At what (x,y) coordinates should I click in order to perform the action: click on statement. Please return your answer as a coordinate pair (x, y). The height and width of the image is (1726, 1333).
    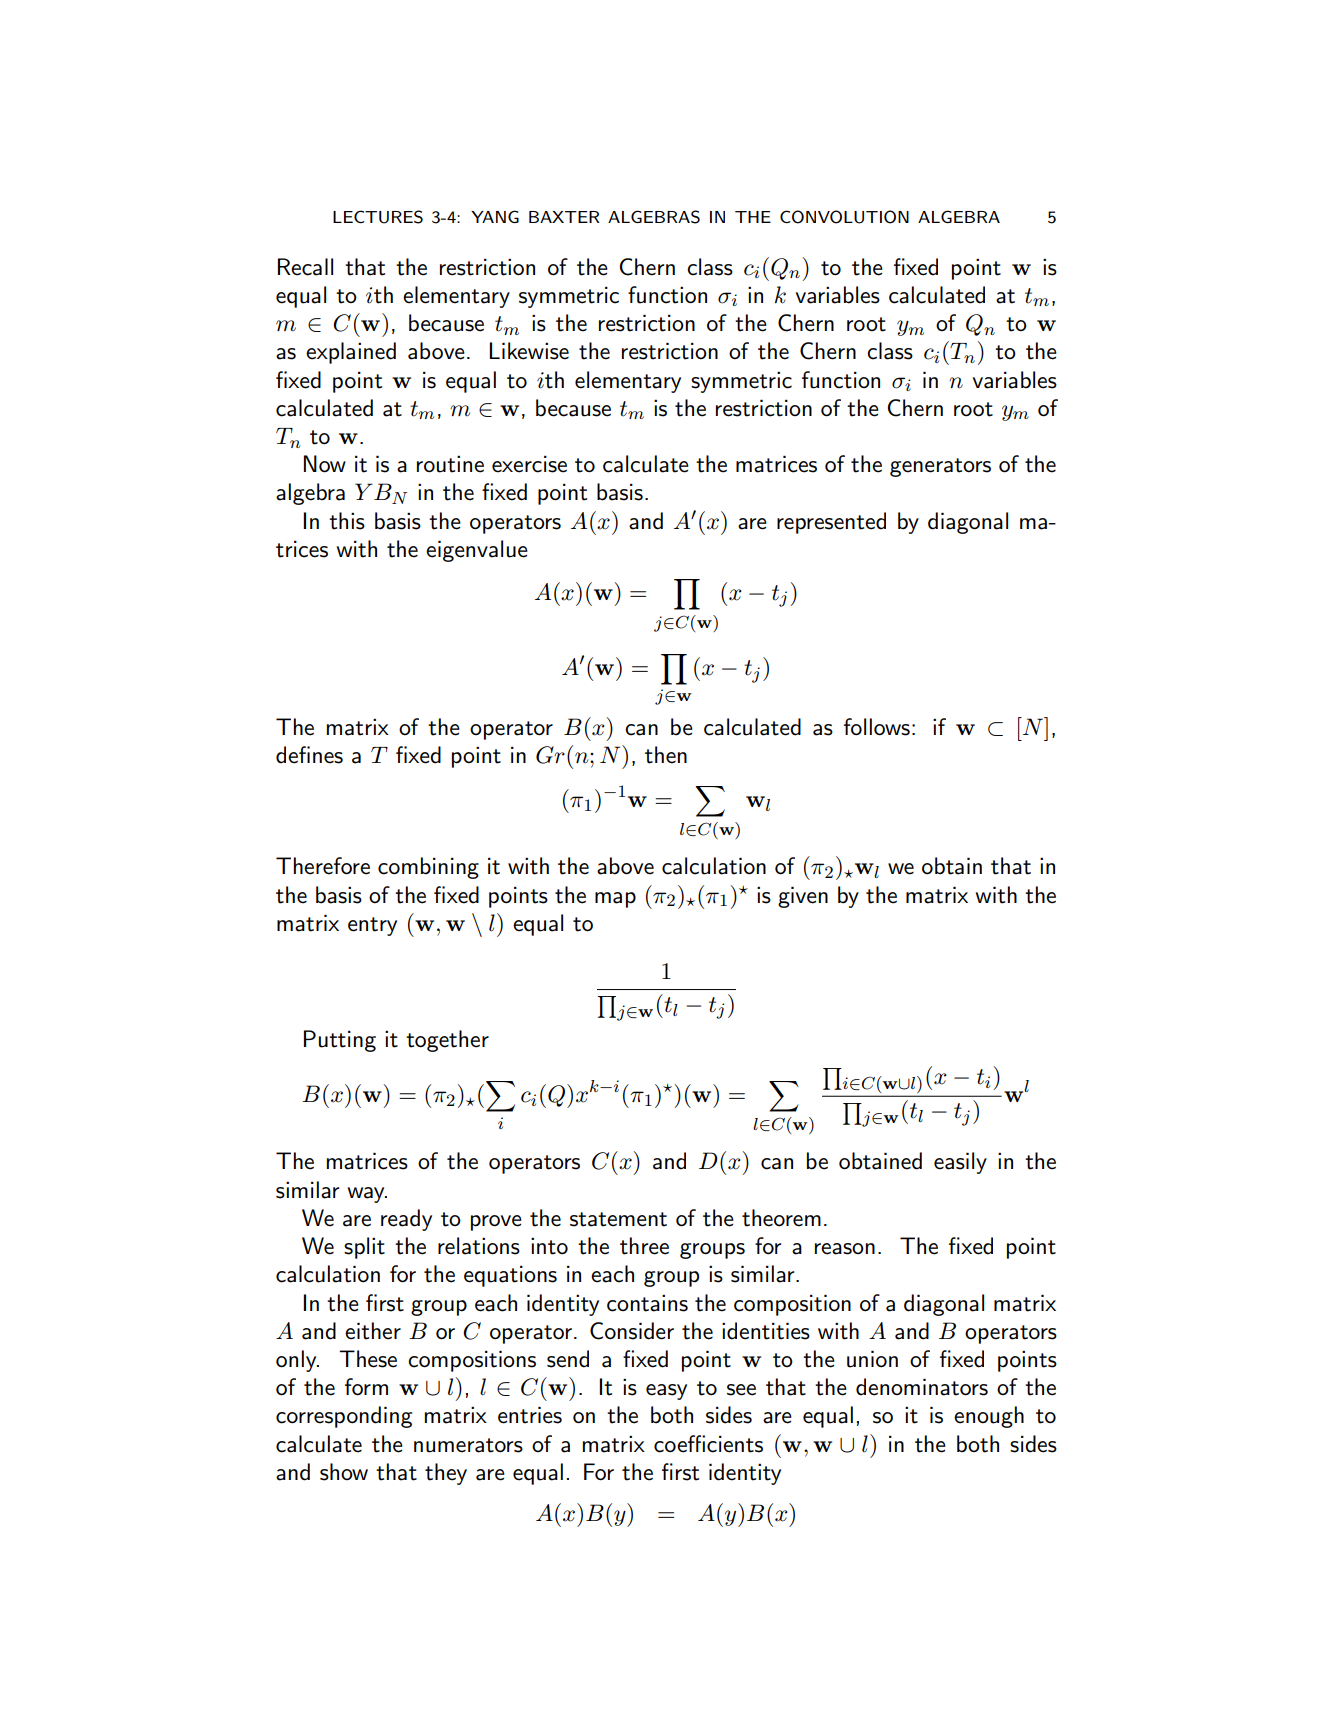
    Looking at the image, I should click on (618, 1219).
